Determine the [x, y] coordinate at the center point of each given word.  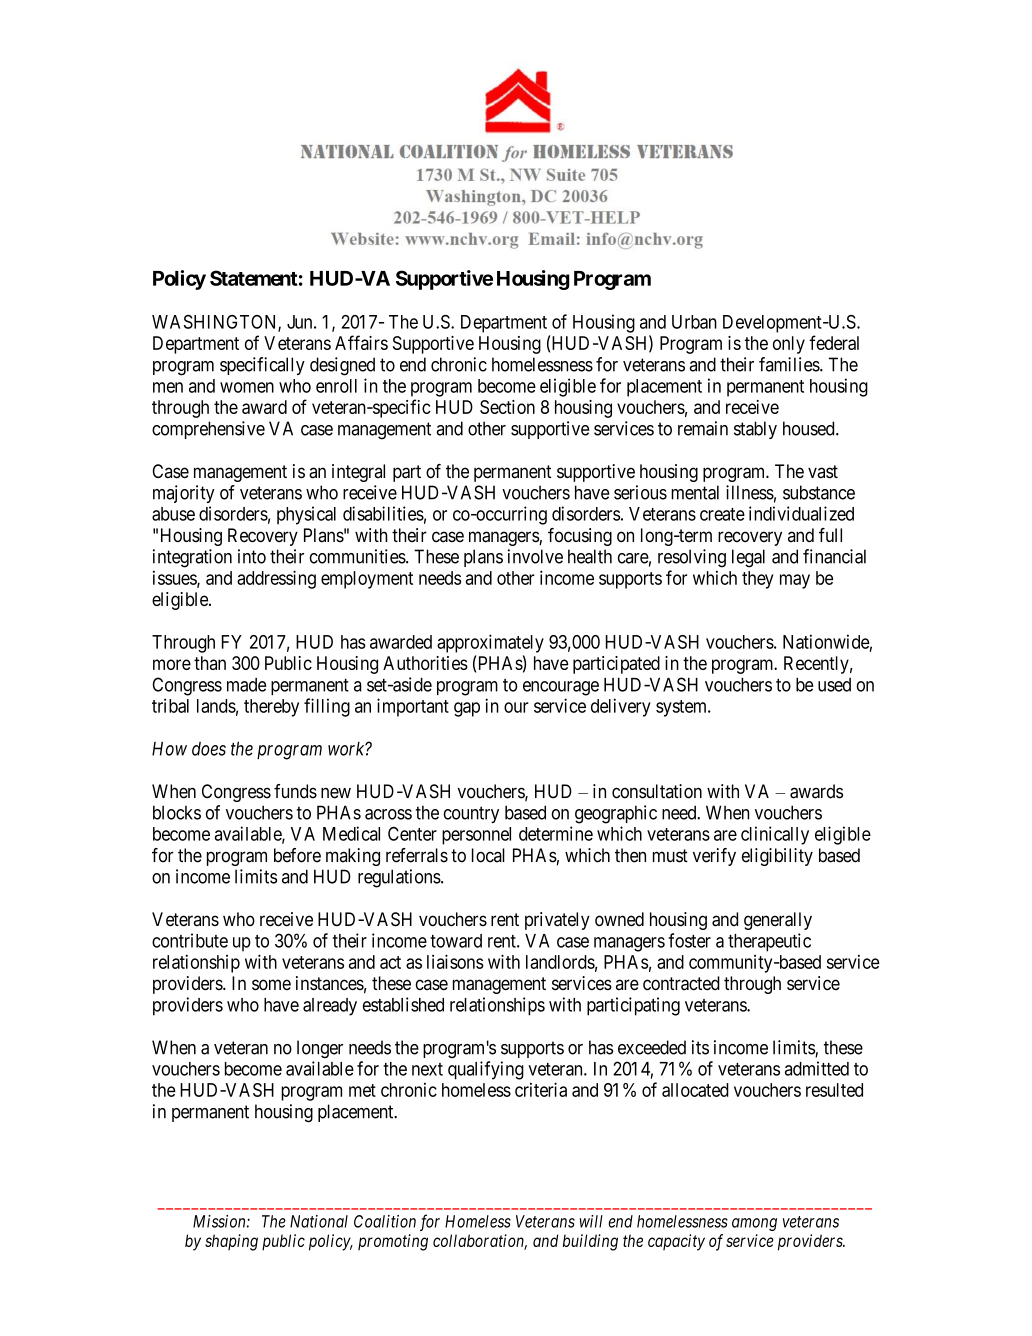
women [247, 387]
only [789, 345]
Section [507, 407]
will [591, 1221]
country [471, 814]
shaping [231, 1242]
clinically [775, 835]
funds [295, 791]
